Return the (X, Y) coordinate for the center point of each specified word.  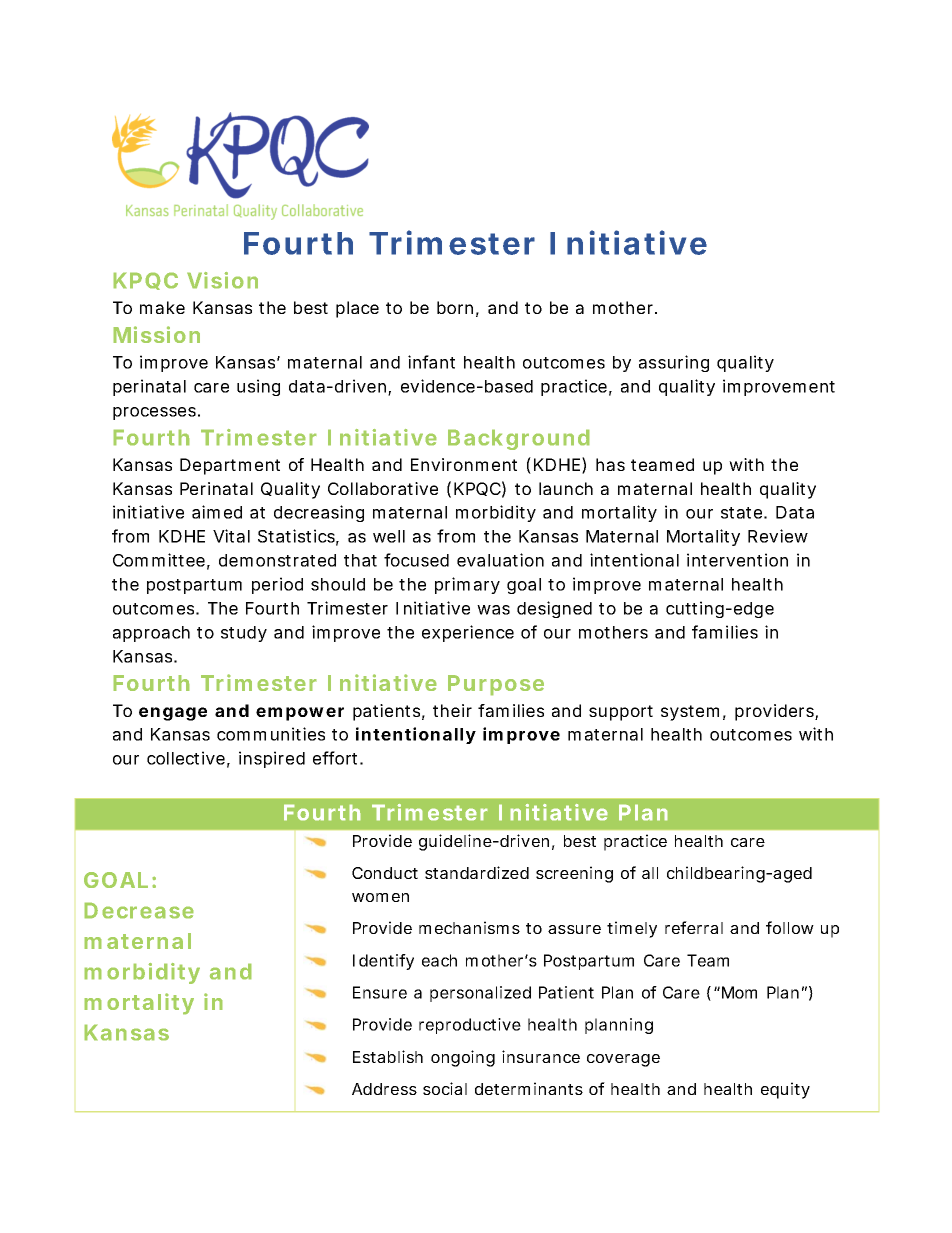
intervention (737, 560)
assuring (674, 363)
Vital (231, 536)
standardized (477, 872)
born (455, 307)
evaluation (500, 560)
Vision (222, 280)
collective (186, 758)
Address (384, 1089)
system (690, 713)
